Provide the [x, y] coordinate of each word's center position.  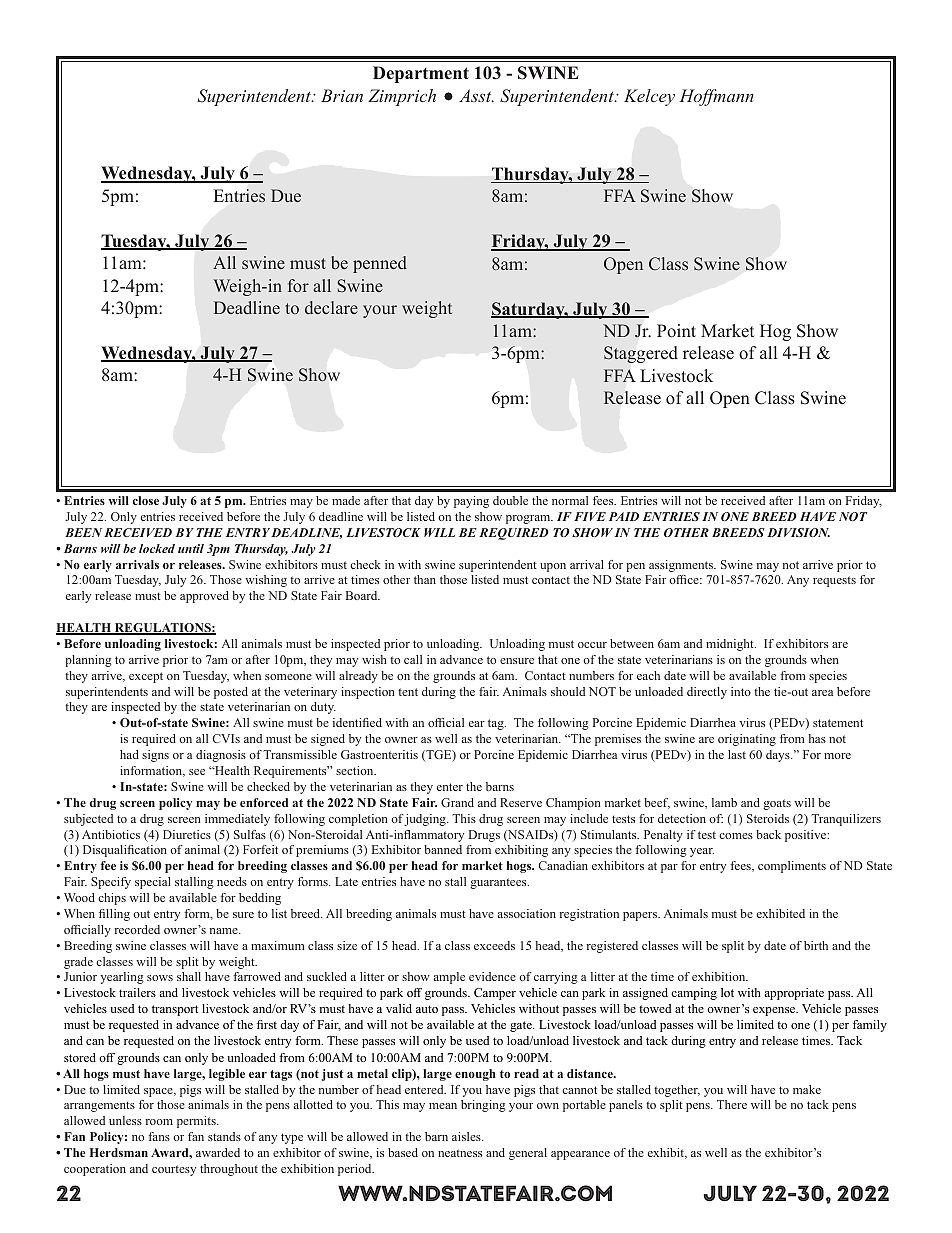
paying [471, 502]
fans [159, 1136]
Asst [476, 95]
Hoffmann [716, 97]
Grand [457, 802]
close [146, 500]
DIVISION [798, 532]
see [197, 772]
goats [777, 804]
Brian [342, 95]
